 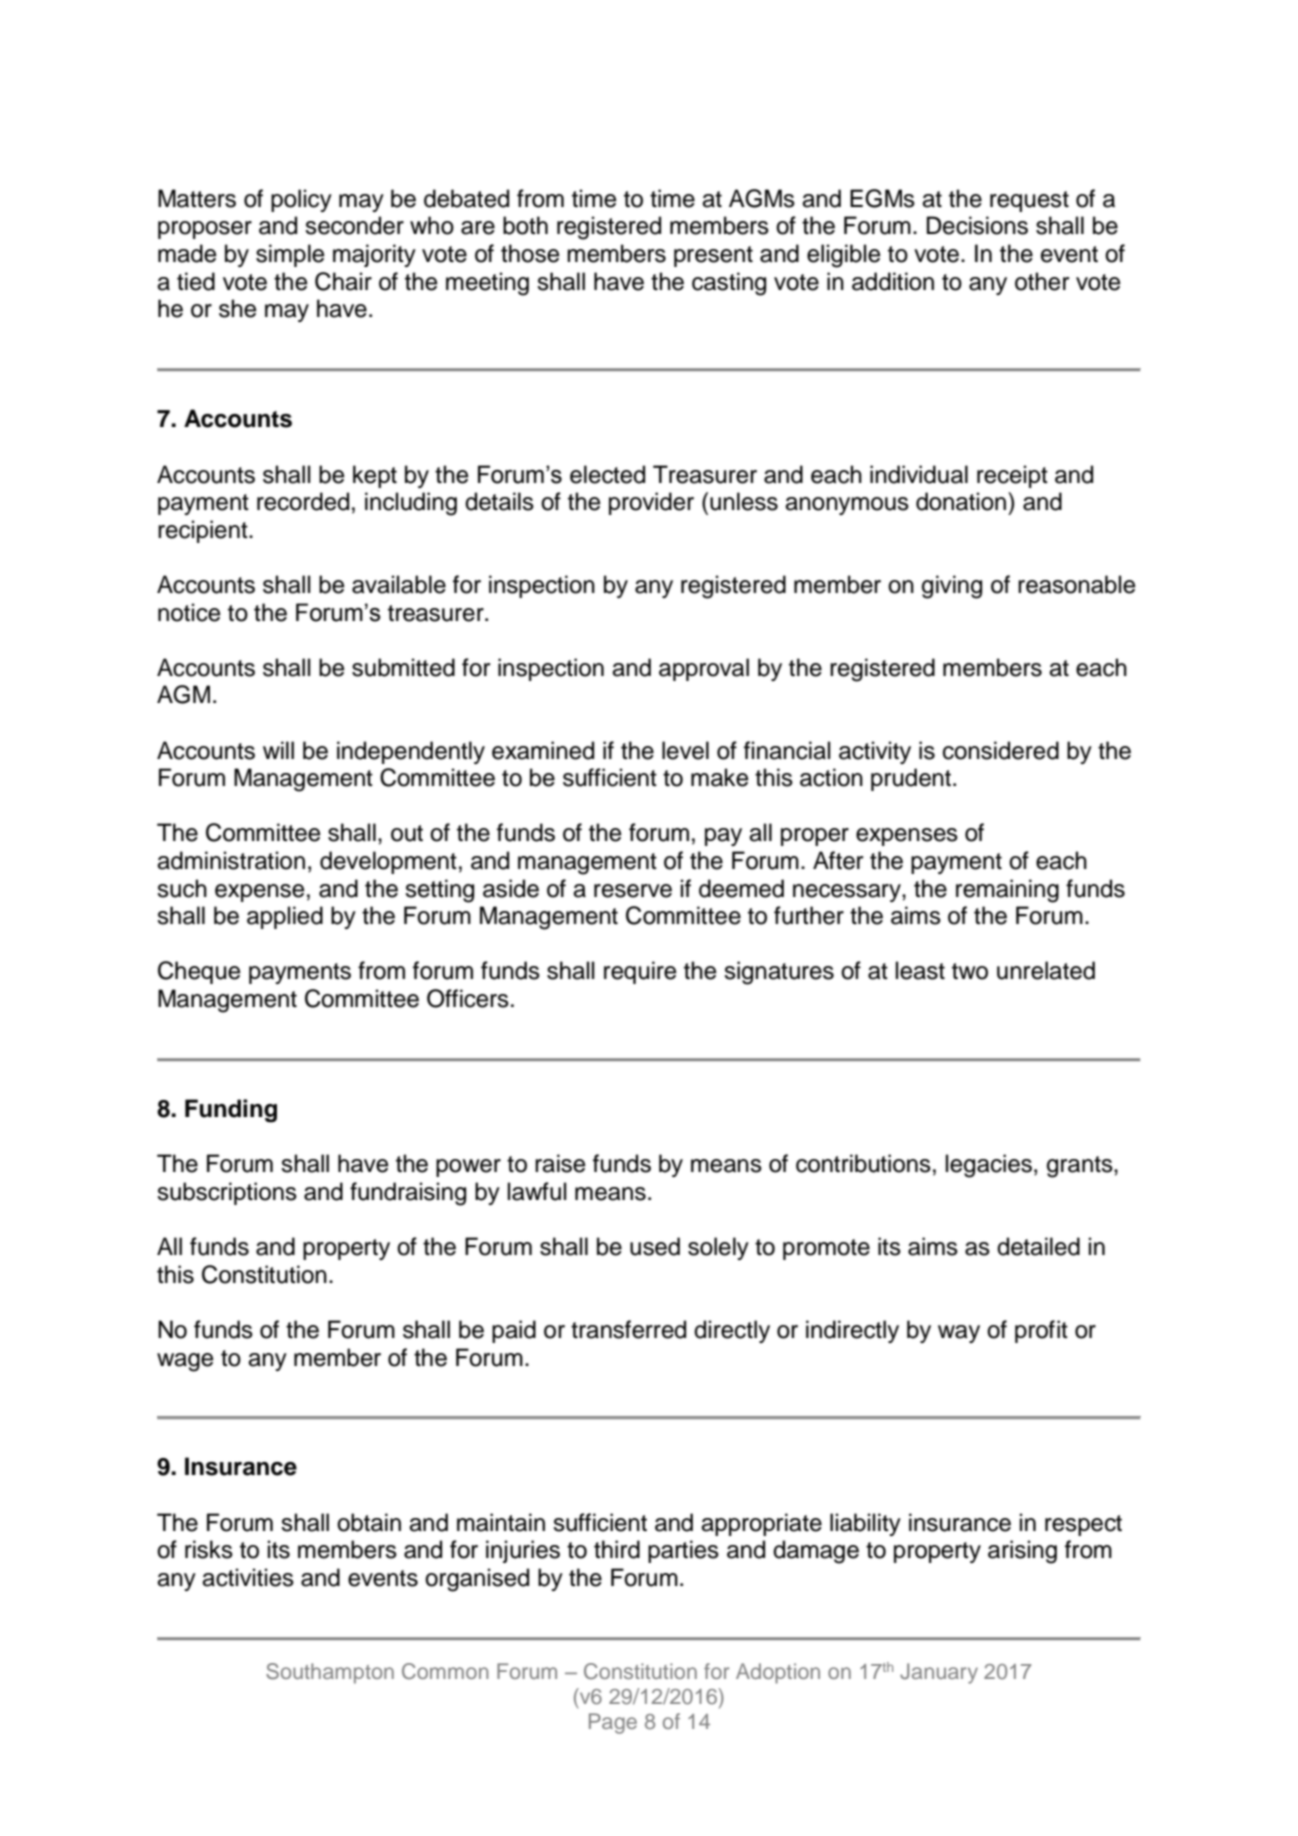 I want to click on present, so click(x=713, y=256).
